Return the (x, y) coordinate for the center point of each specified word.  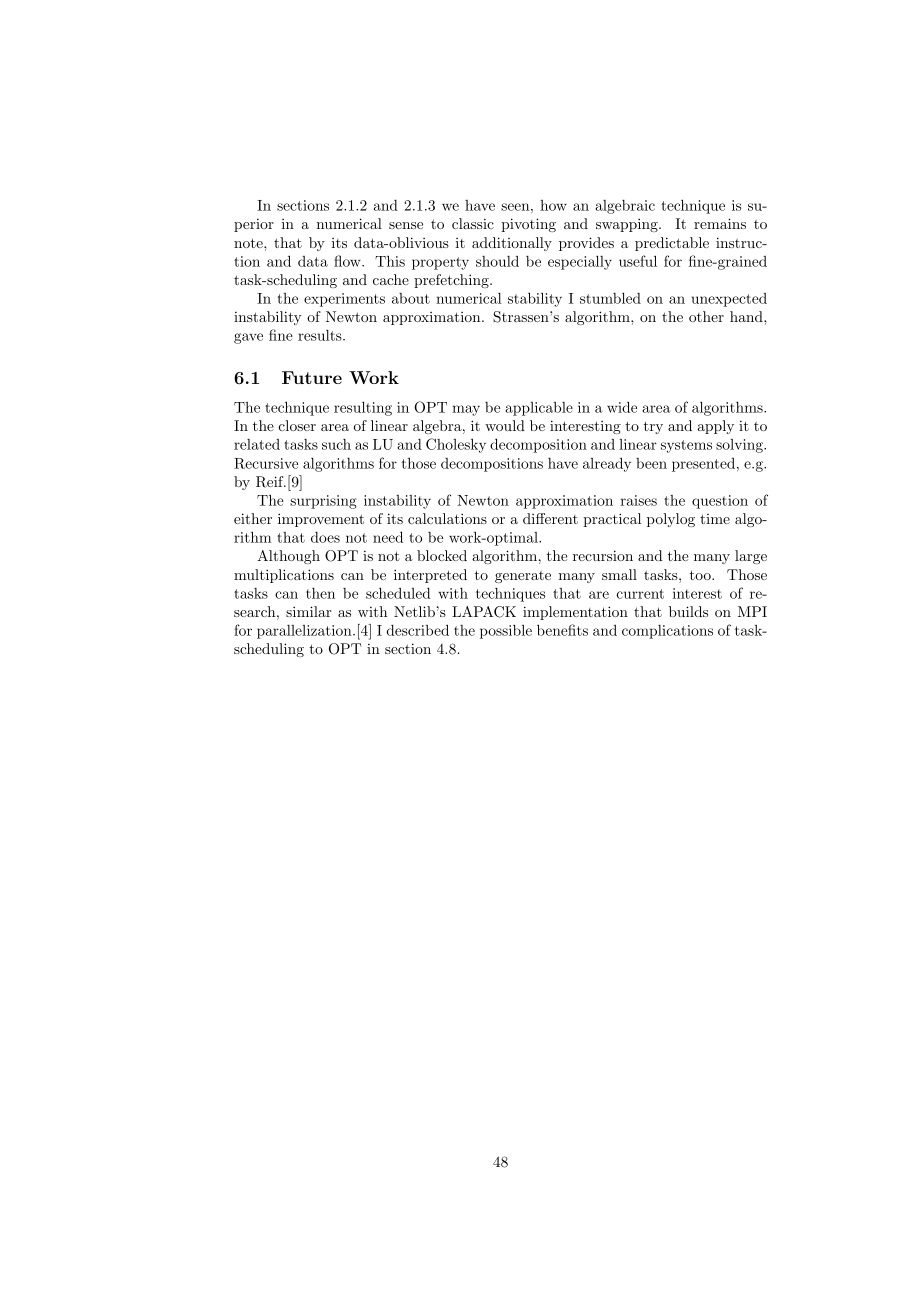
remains (720, 223)
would (505, 425)
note (249, 243)
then (320, 593)
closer (297, 425)
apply (716, 427)
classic (473, 223)
